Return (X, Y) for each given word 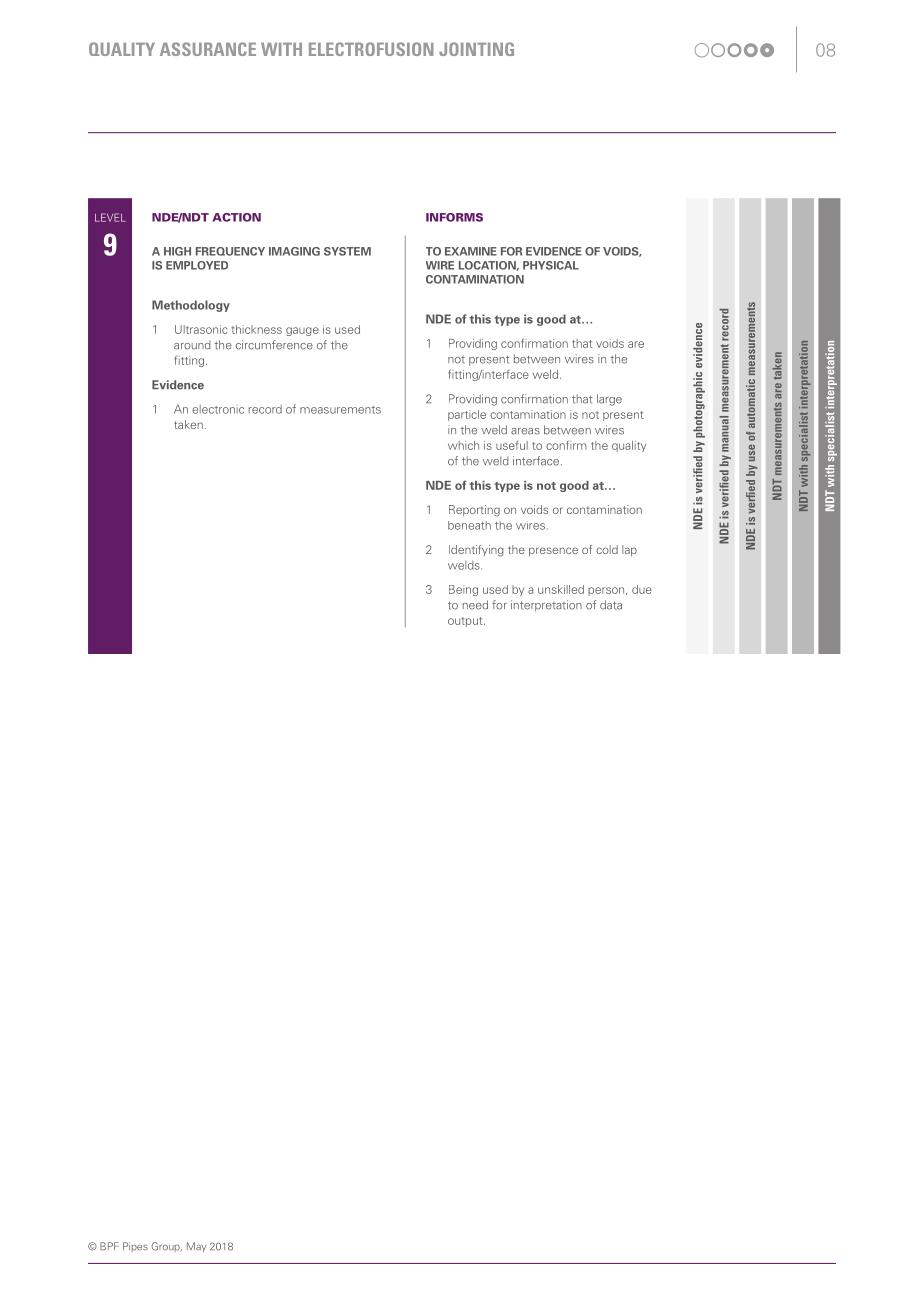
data (611, 605)
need (475, 605)
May (196, 1247)
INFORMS (454, 217)
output (466, 622)
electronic (218, 409)
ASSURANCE (208, 49)
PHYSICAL (551, 265)
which (463, 445)
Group (167, 1247)
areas (525, 431)
